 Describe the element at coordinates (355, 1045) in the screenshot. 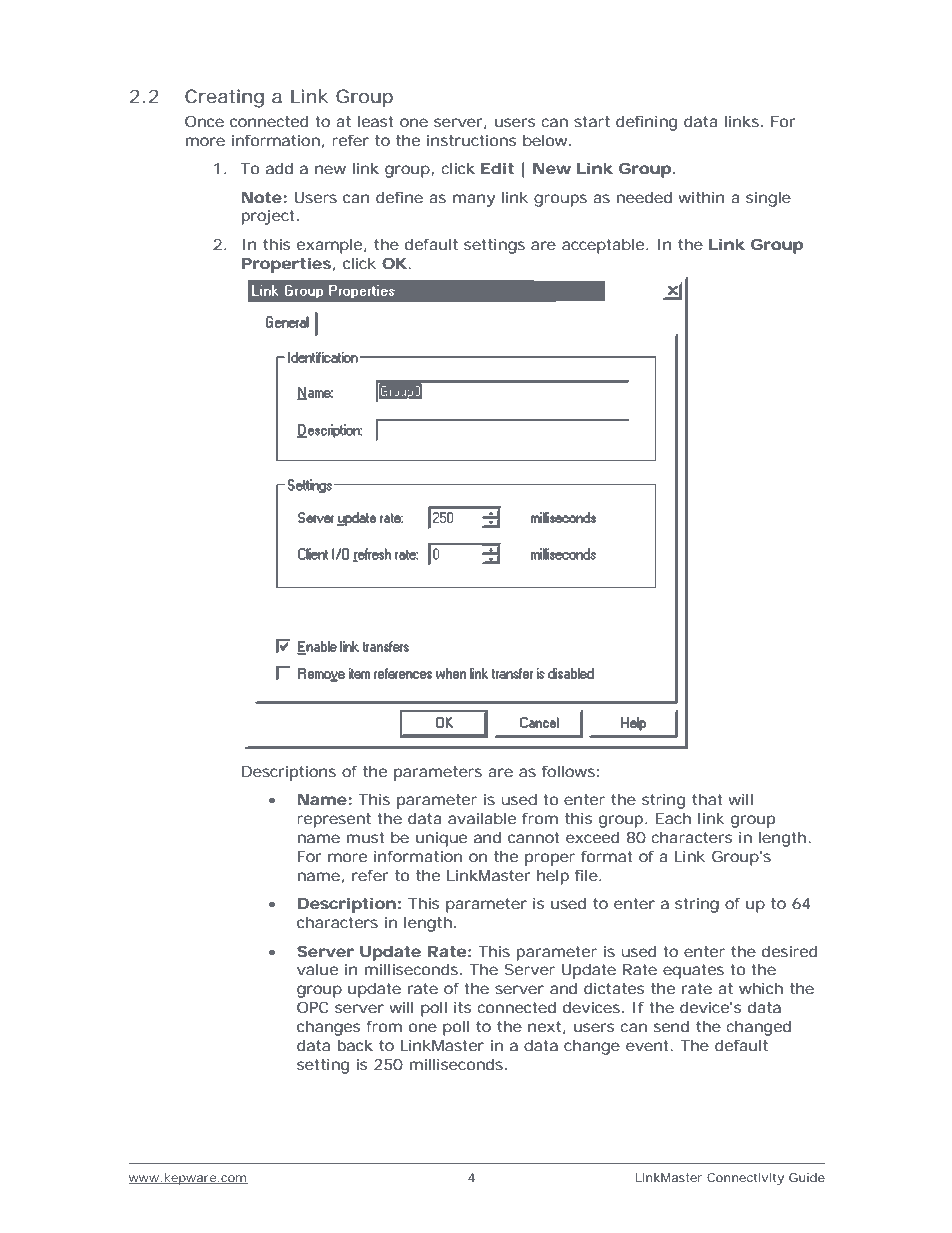

I see `back` at that location.
